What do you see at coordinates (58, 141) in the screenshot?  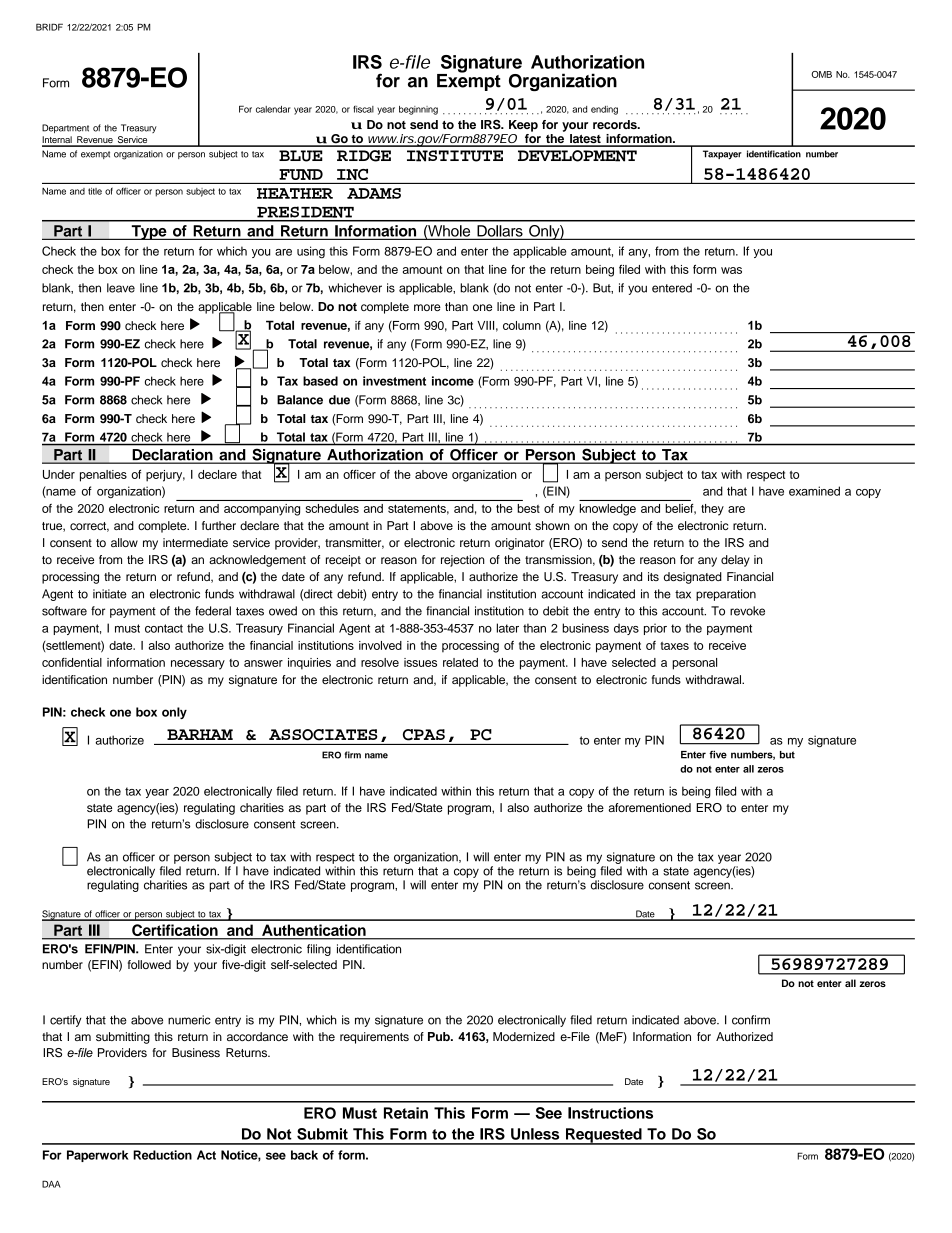 I see `Internal` at bounding box center [58, 141].
